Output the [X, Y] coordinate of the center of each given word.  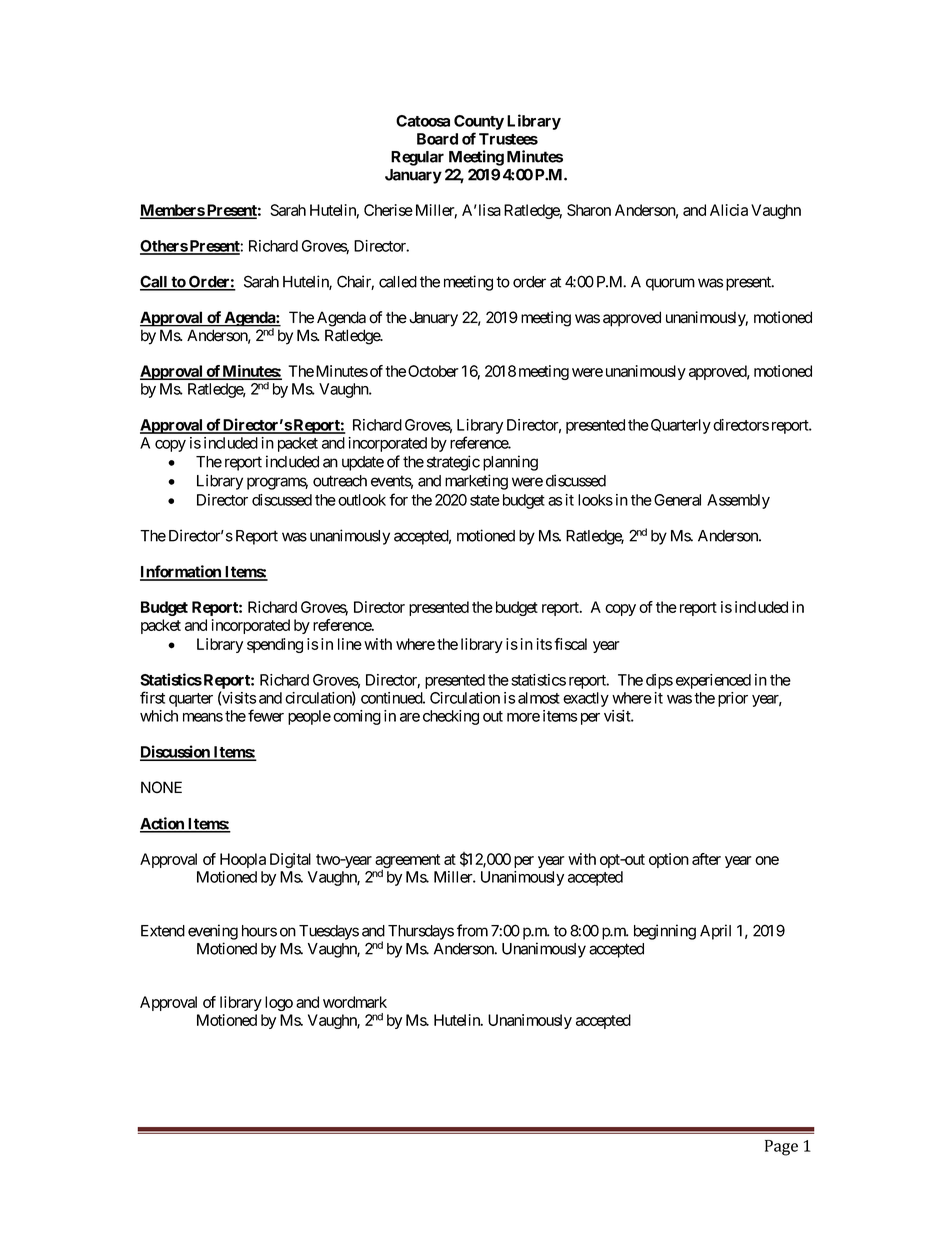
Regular [417, 158]
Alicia [729, 210]
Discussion [176, 752]
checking [451, 717]
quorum [670, 284]
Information [181, 572]
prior [733, 699]
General [677, 500]
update [363, 463]
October [433, 371]
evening [213, 932]
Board [437, 139]
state [485, 500]
